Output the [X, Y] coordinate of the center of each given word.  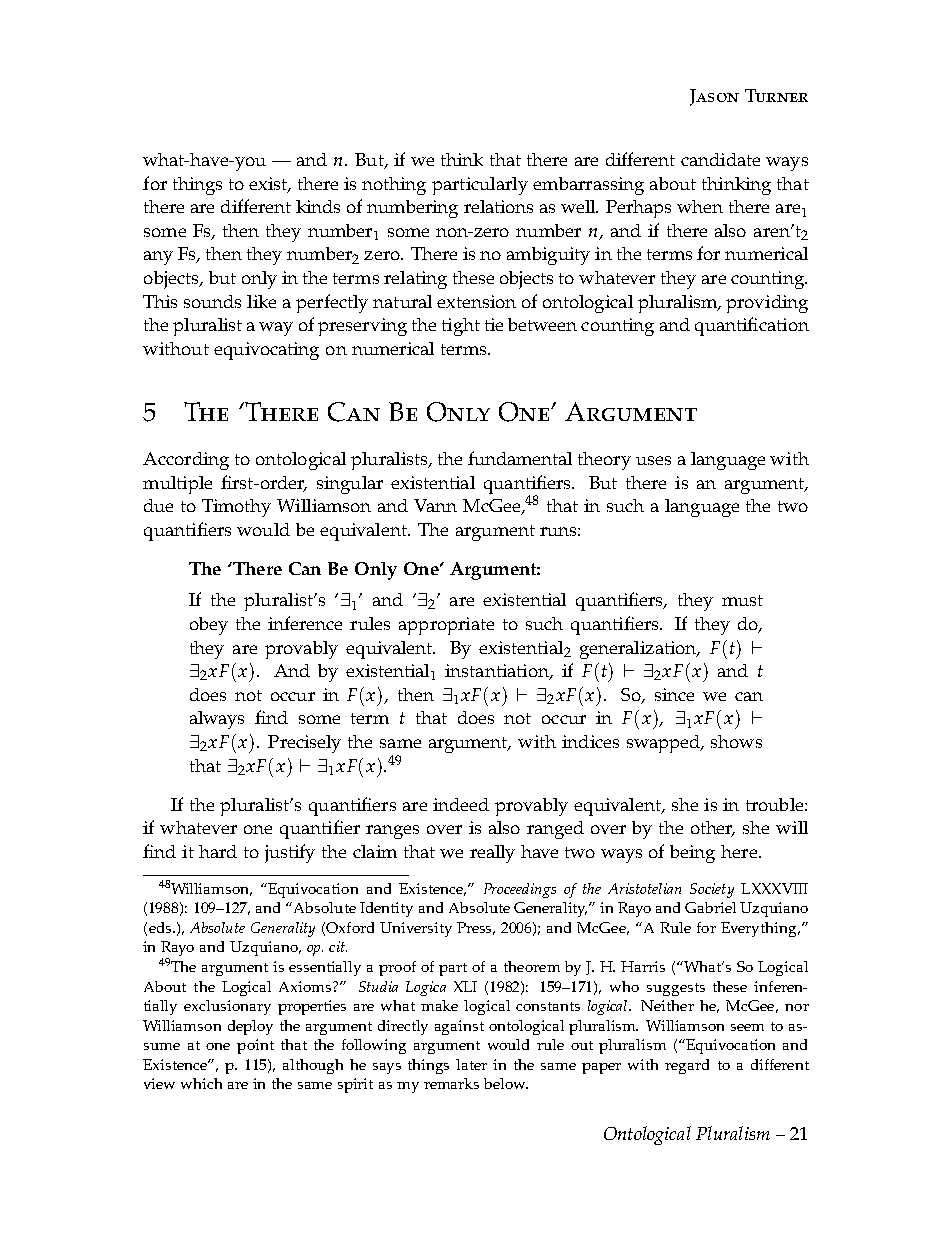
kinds [318, 206]
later [471, 1064]
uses [653, 460]
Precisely [304, 744]
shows [736, 741]
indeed [461, 804]
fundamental [520, 458]
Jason [714, 97]
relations [498, 206]
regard [687, 1066]
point [255, 1046]
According [186, 461]
